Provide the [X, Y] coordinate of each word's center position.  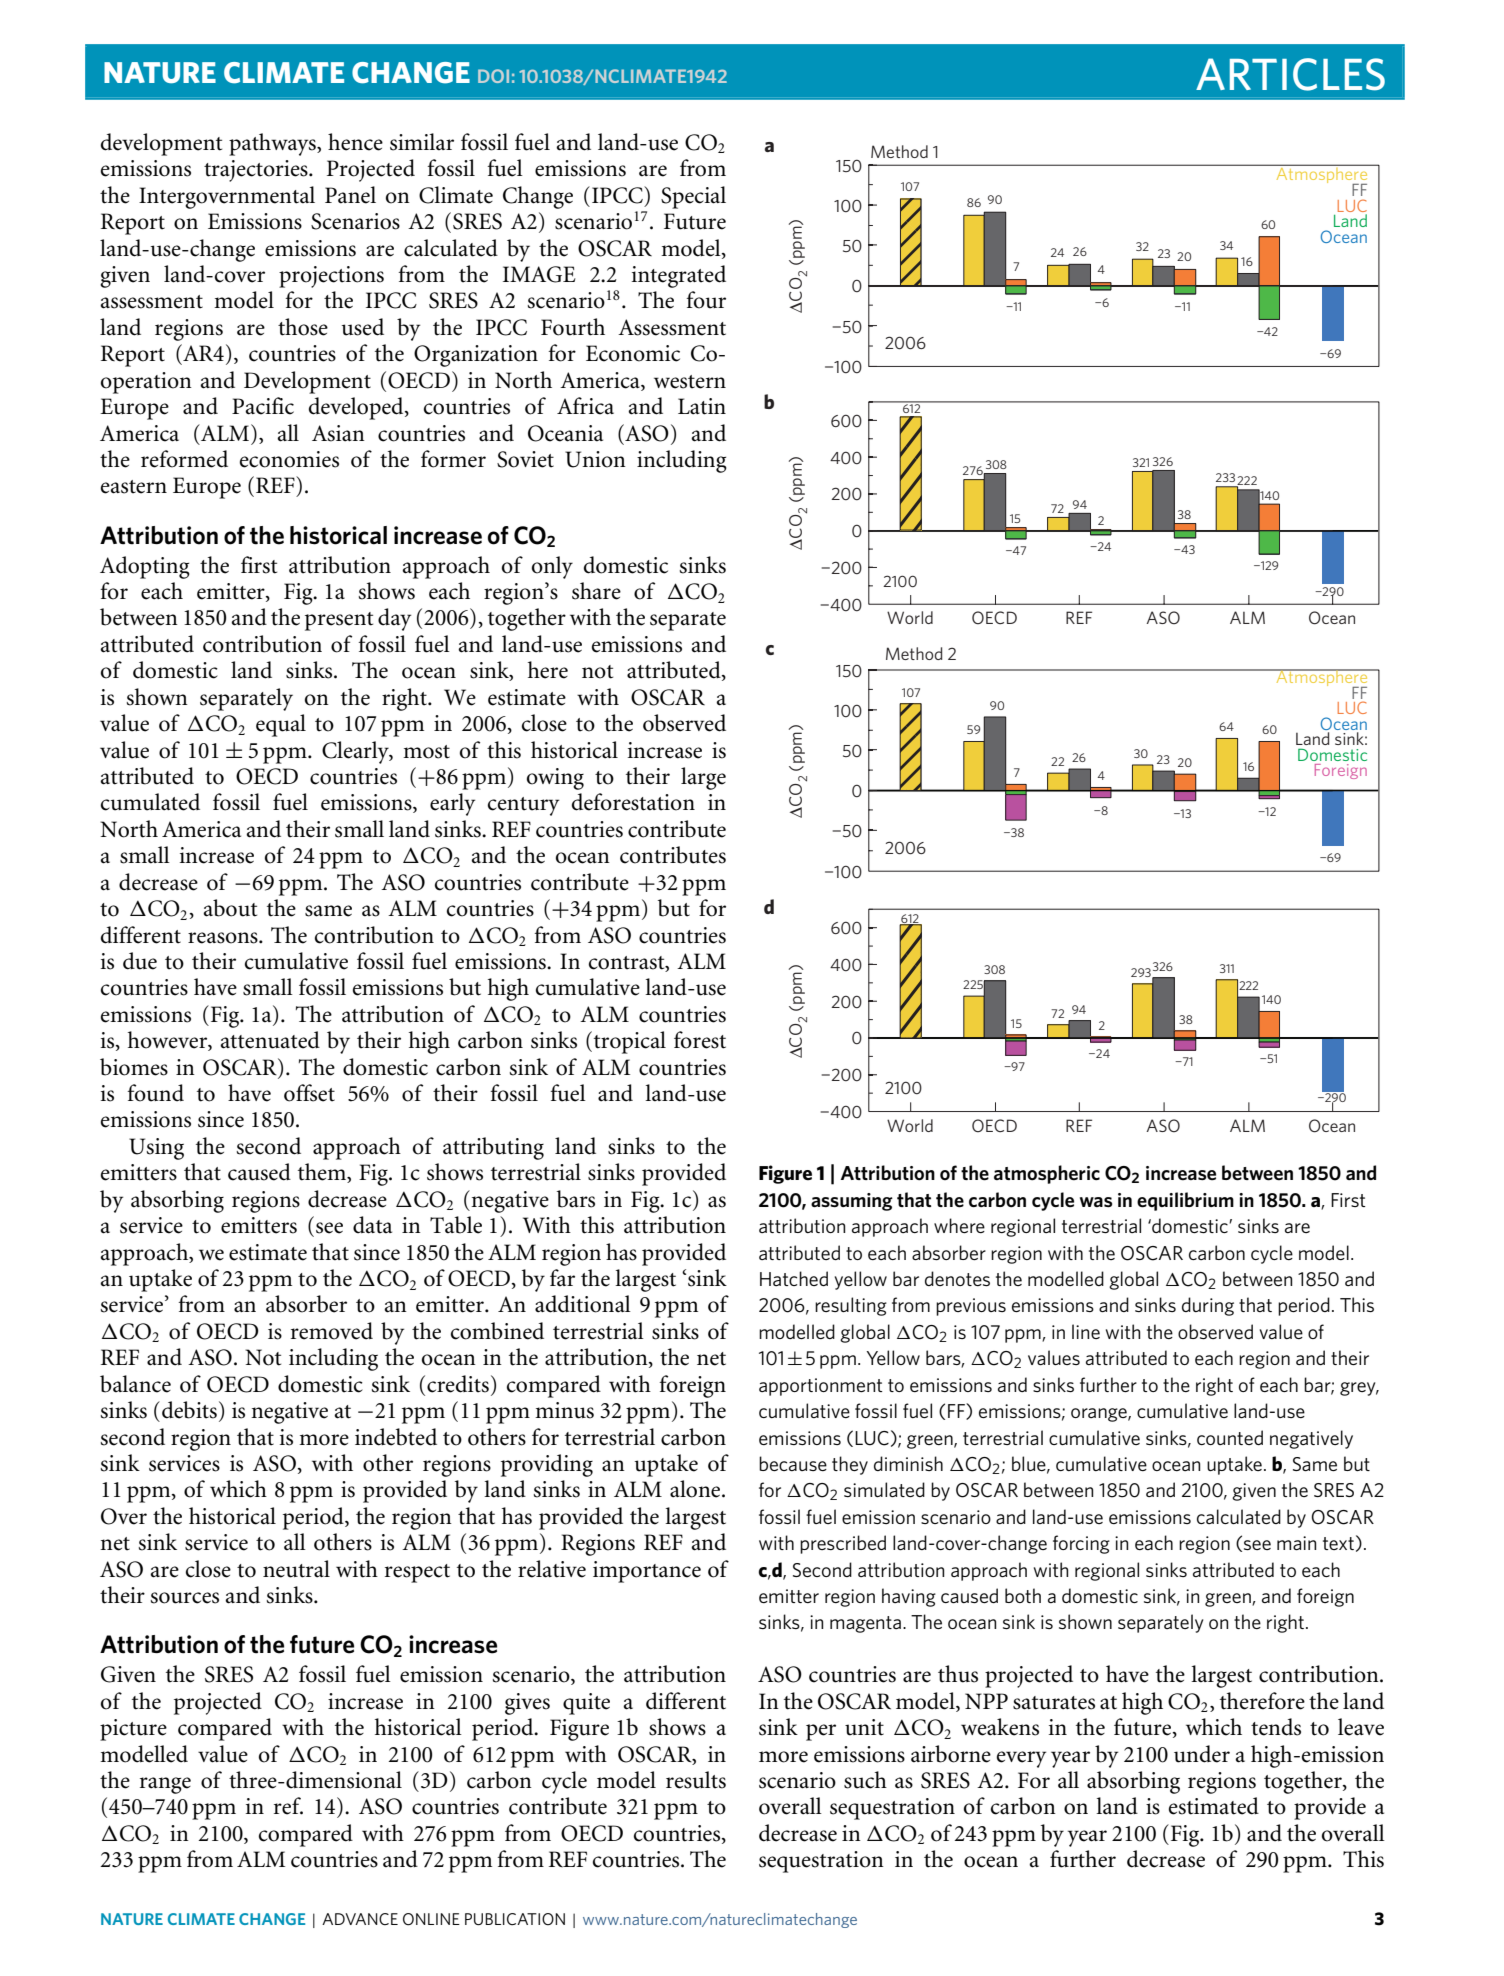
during [1208, 1306]
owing [555, 779]
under [1202, 1754]
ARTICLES [1290, 74]
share [596, 591]
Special [693, 197]
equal [281, 725]
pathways [273, 144]
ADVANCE [360, 1919]
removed [332, 1331]
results [696, 1780]
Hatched [794, 1278]
